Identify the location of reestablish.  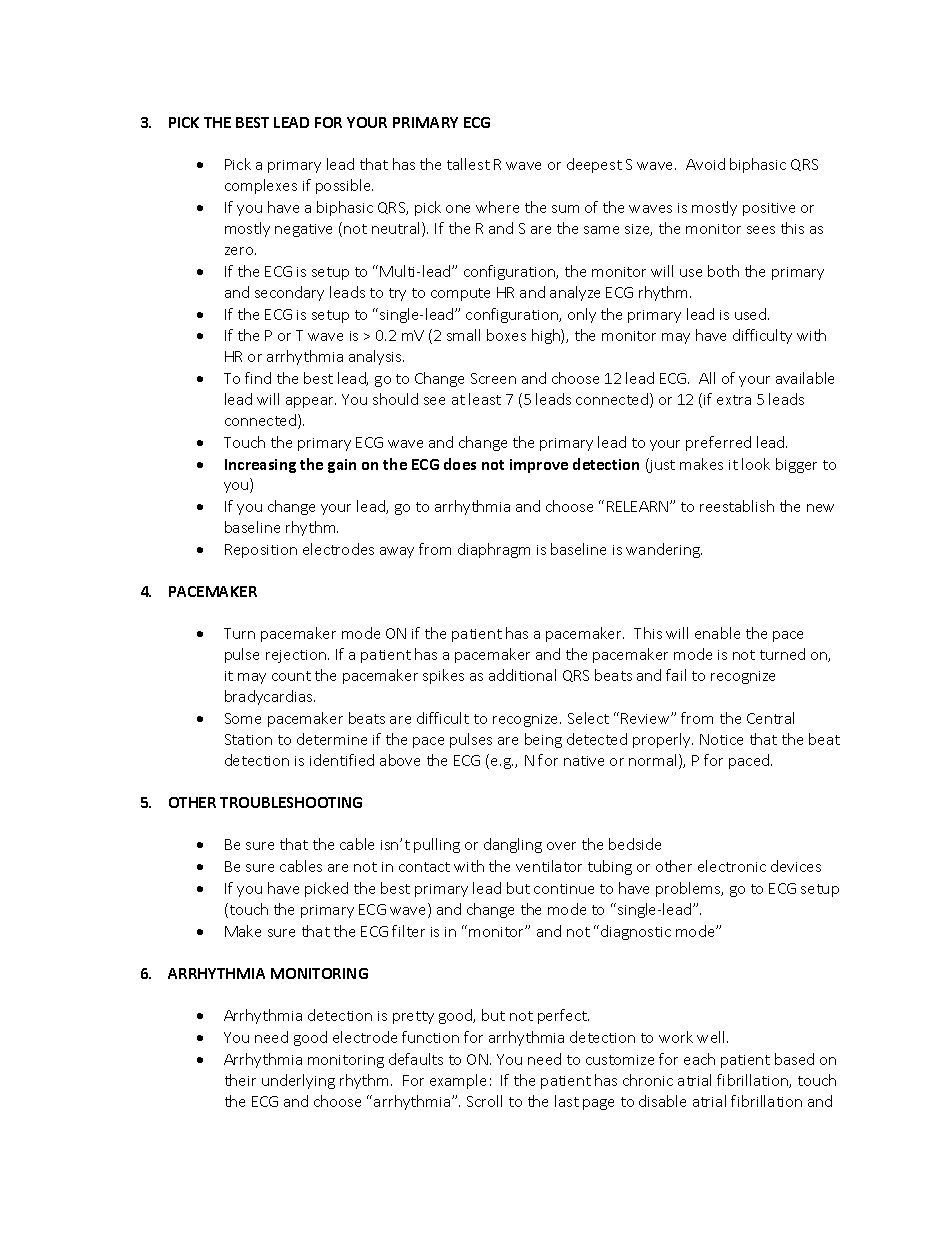
(737, 506).
